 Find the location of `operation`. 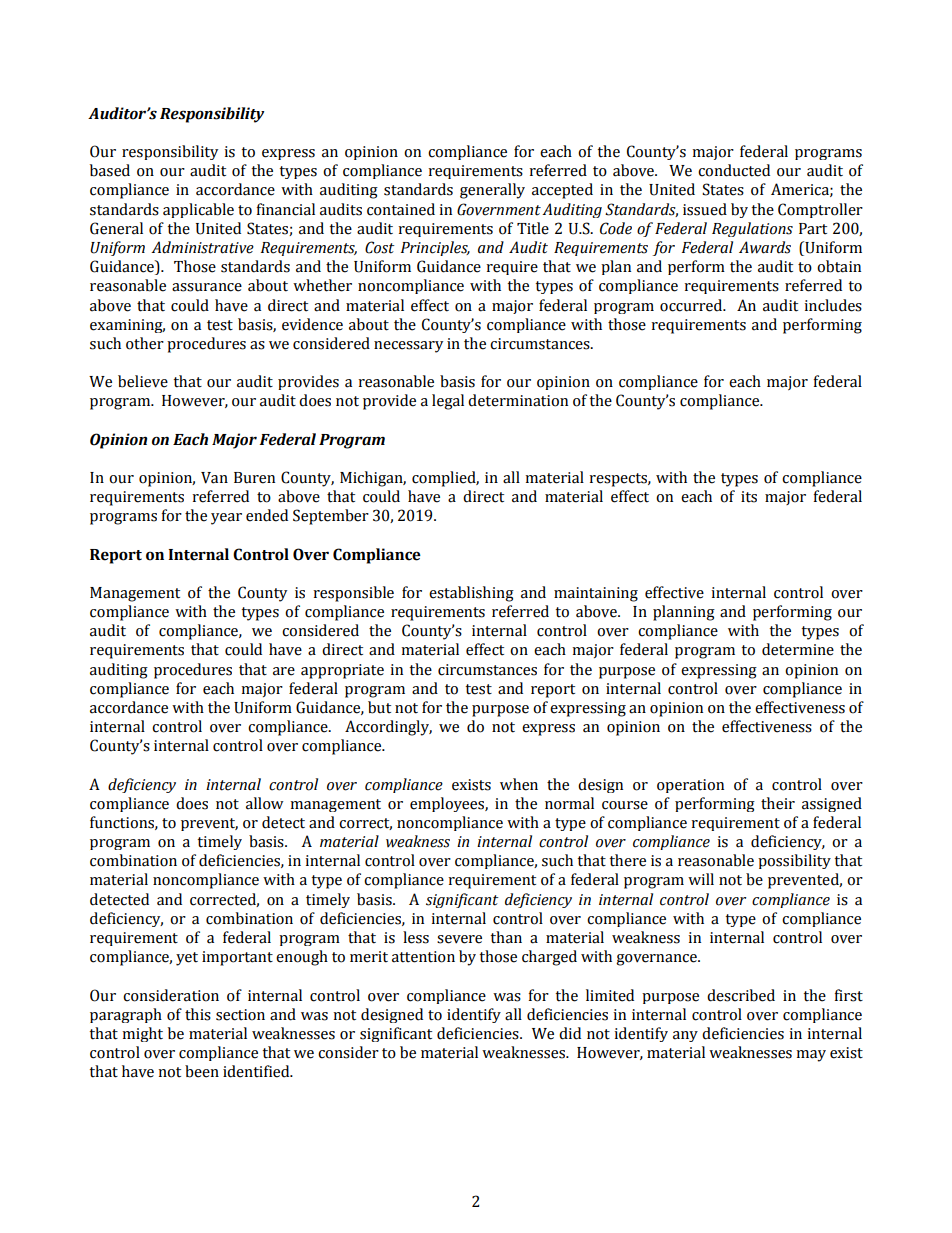

operation is located at coordinates (690, 786).
